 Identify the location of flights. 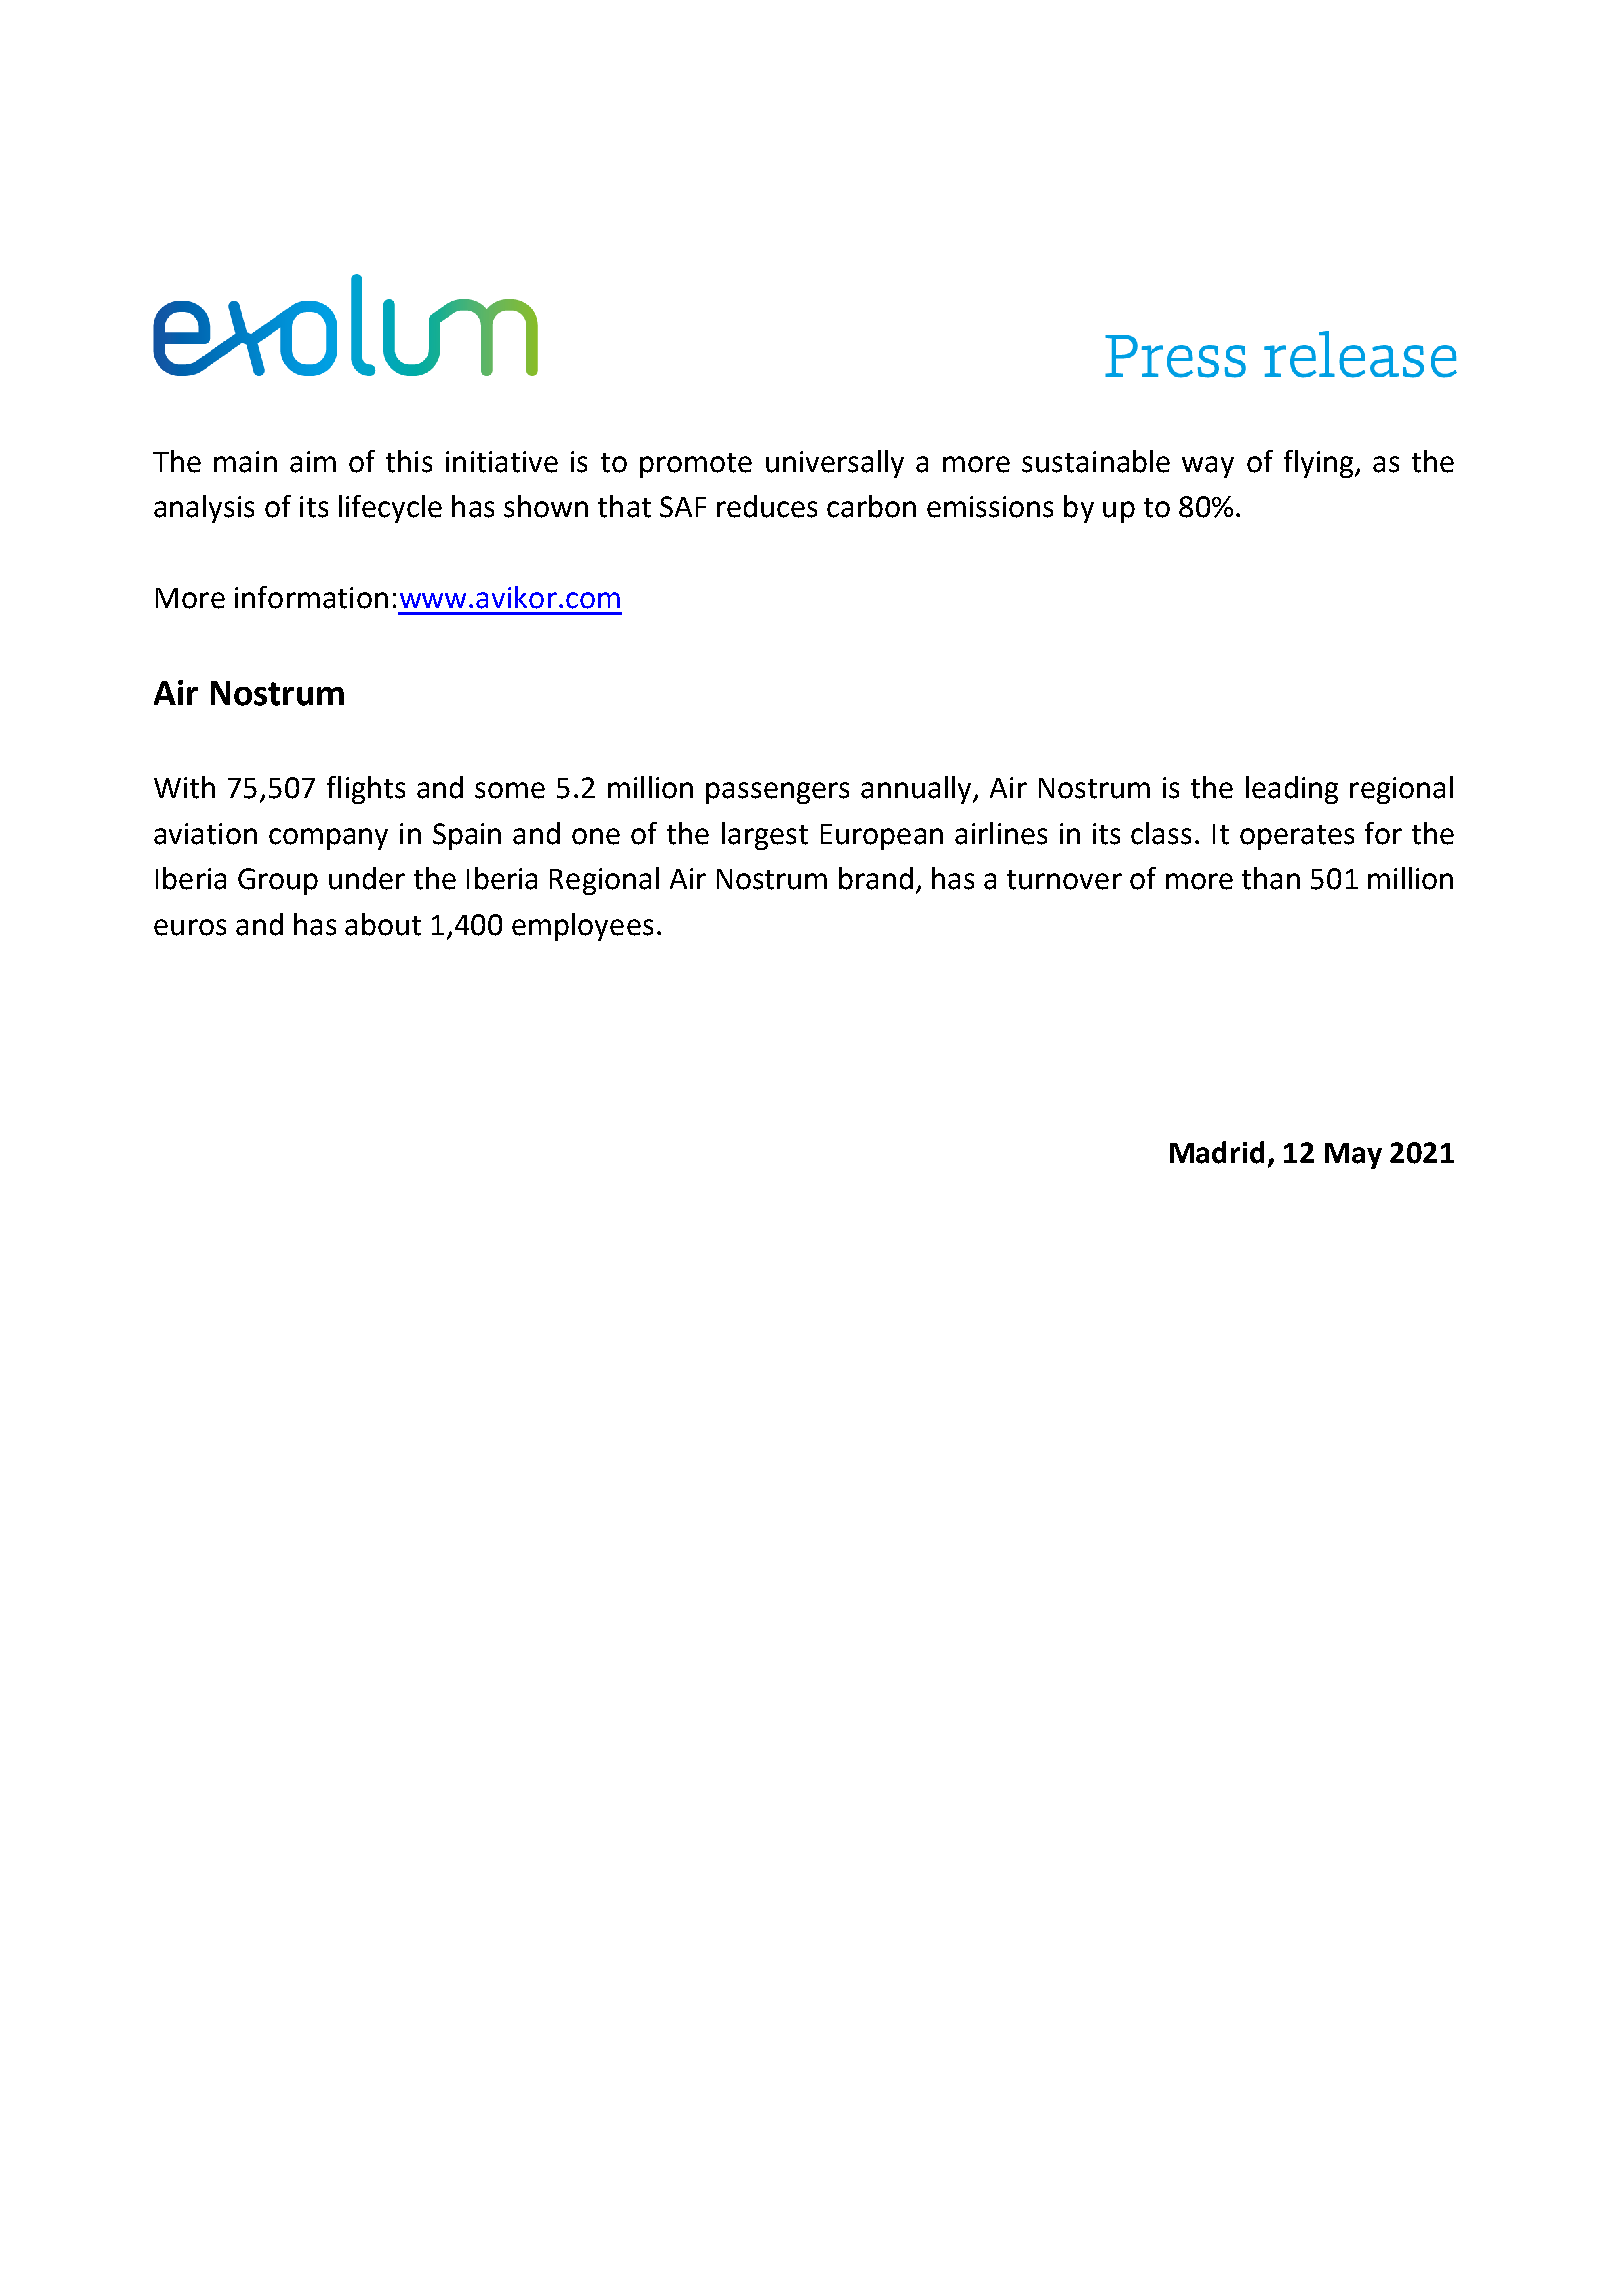
(366, 790).
